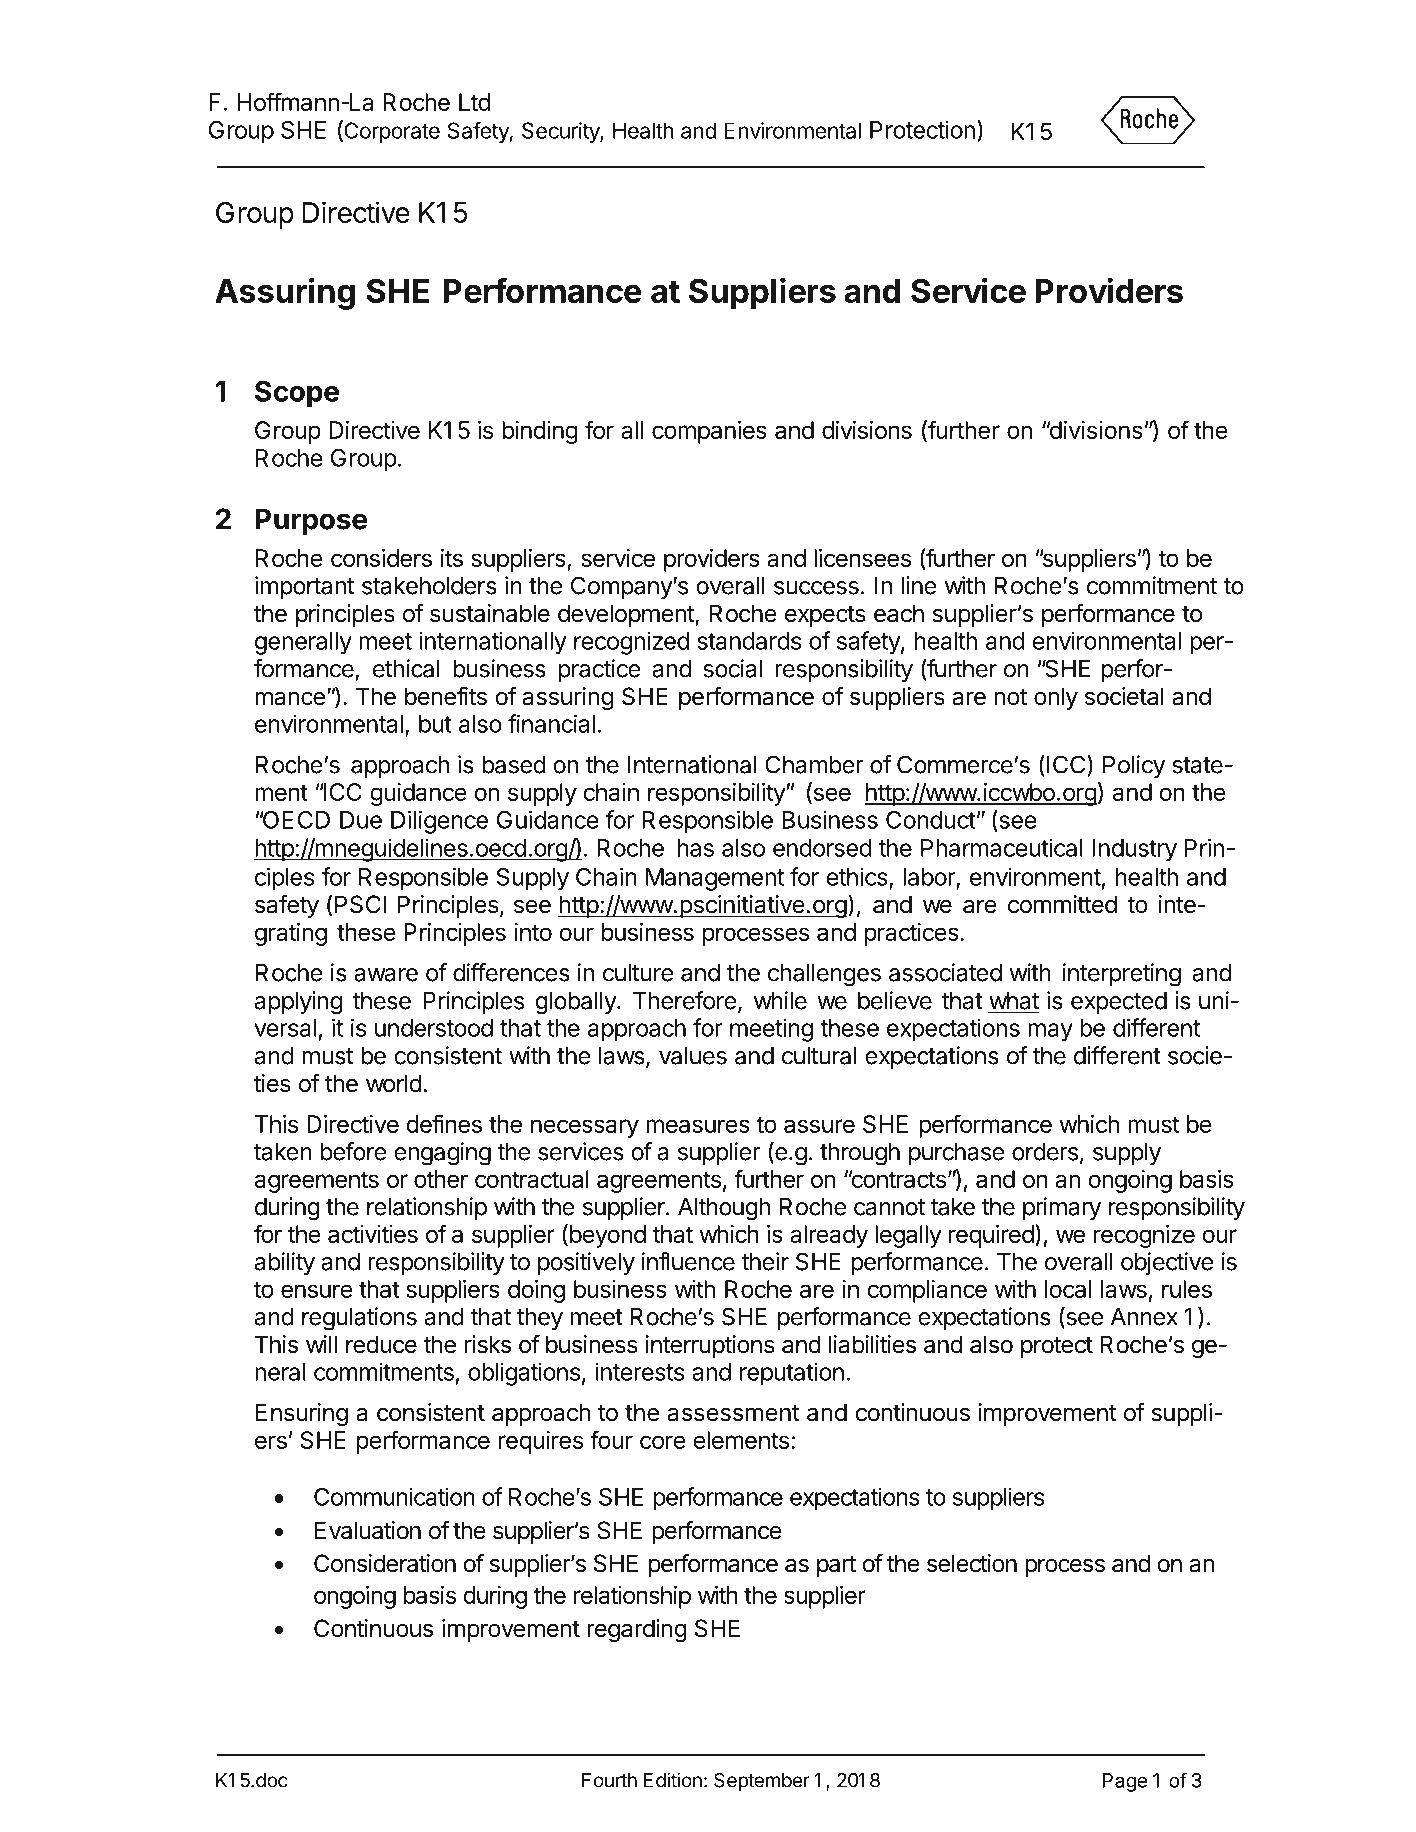 This page has height=1832, width=1416. What do you see at coordinates (1056, 698) in the page?
I see `only` at bounding box center [1056, 698].
